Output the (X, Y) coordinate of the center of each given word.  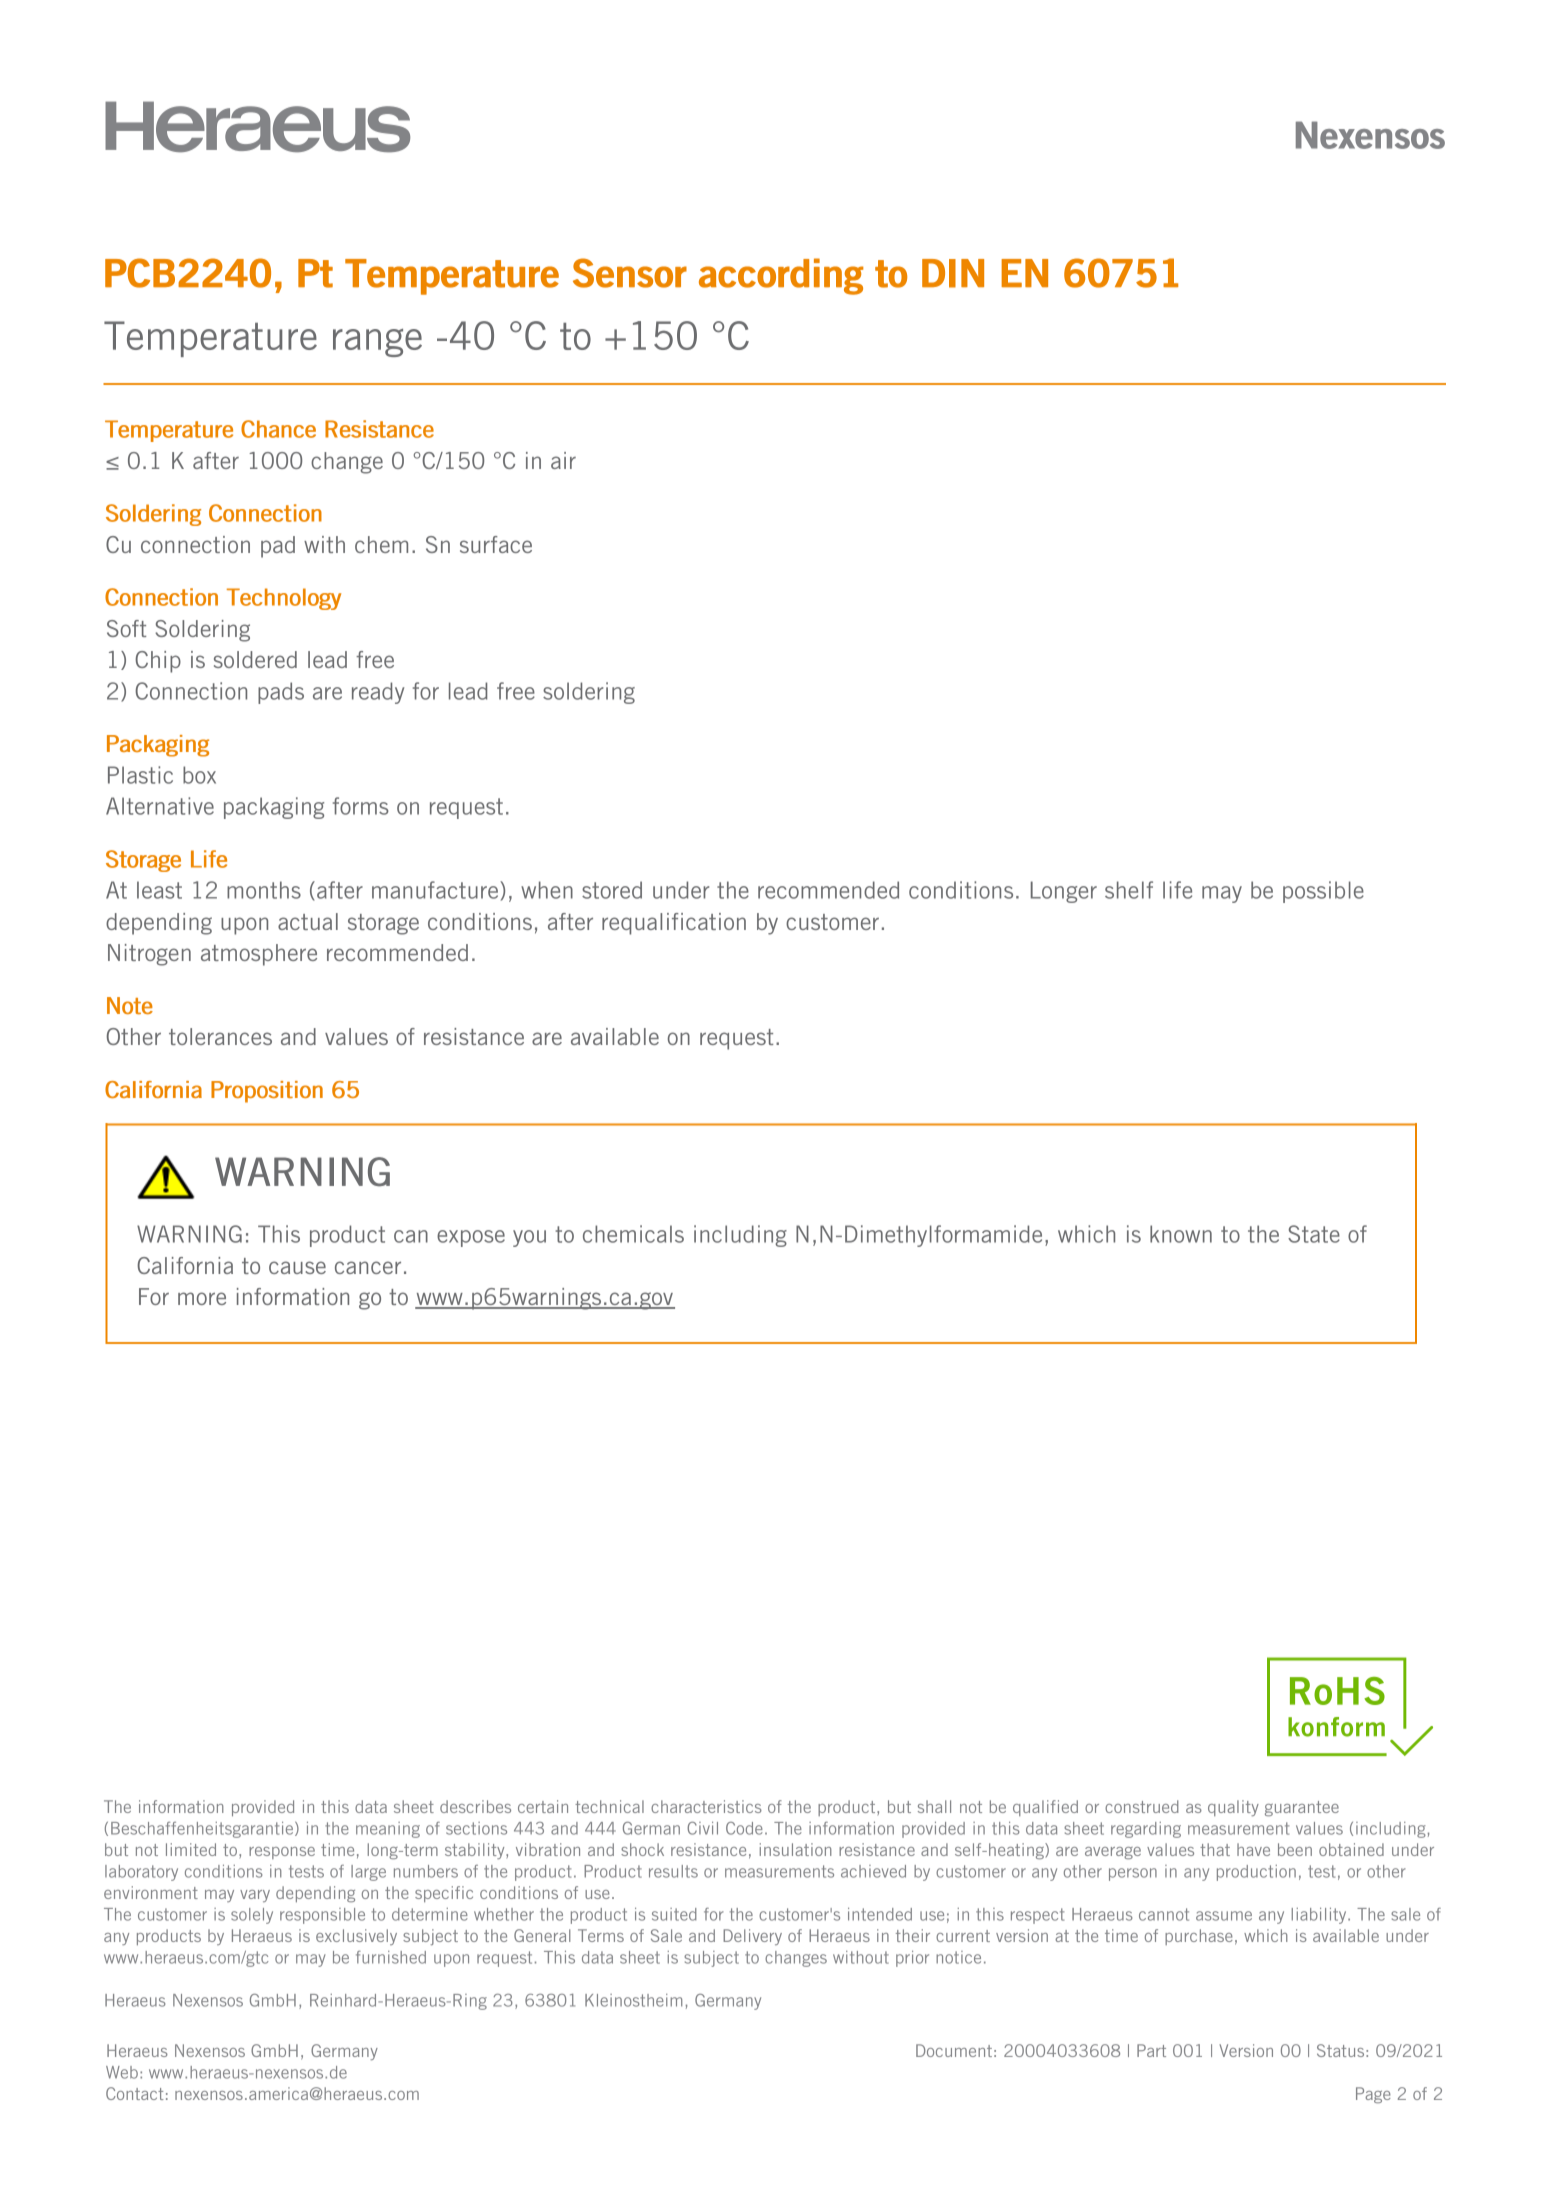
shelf (1129, 890)
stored (612, 890)
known (1181, 1234)
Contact (135, 2093)
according (781, 276)
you (529, 1238)
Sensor (630, 273)
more (202, 1298)
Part (1151, 2050)
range (377, 343)
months (264, 890)
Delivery (752, 1937)
